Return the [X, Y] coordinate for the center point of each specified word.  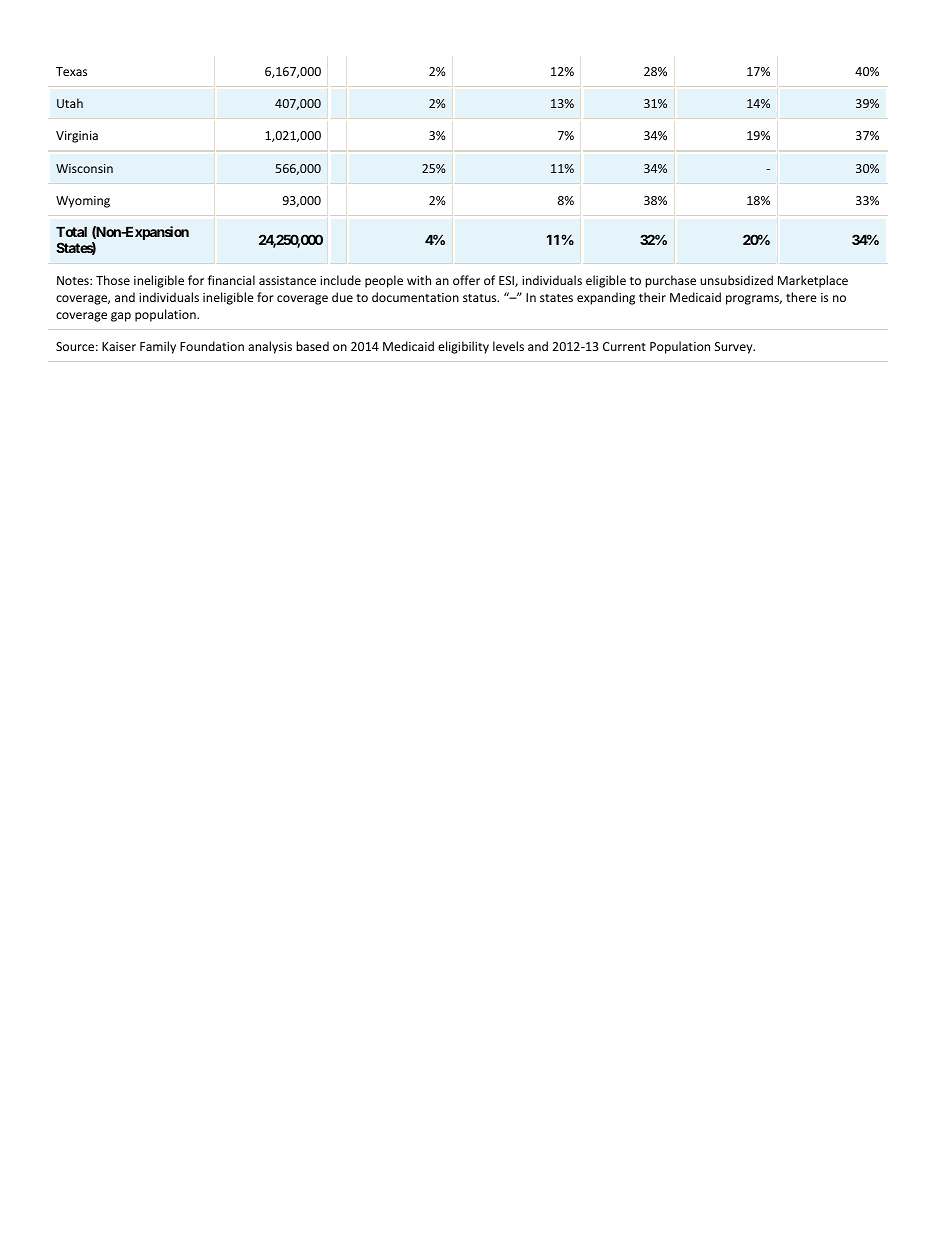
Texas [71, 71]
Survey [735, 348]
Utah [70, 103]
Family [158, 347]
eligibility [463, 347]
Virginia [77, 137]
